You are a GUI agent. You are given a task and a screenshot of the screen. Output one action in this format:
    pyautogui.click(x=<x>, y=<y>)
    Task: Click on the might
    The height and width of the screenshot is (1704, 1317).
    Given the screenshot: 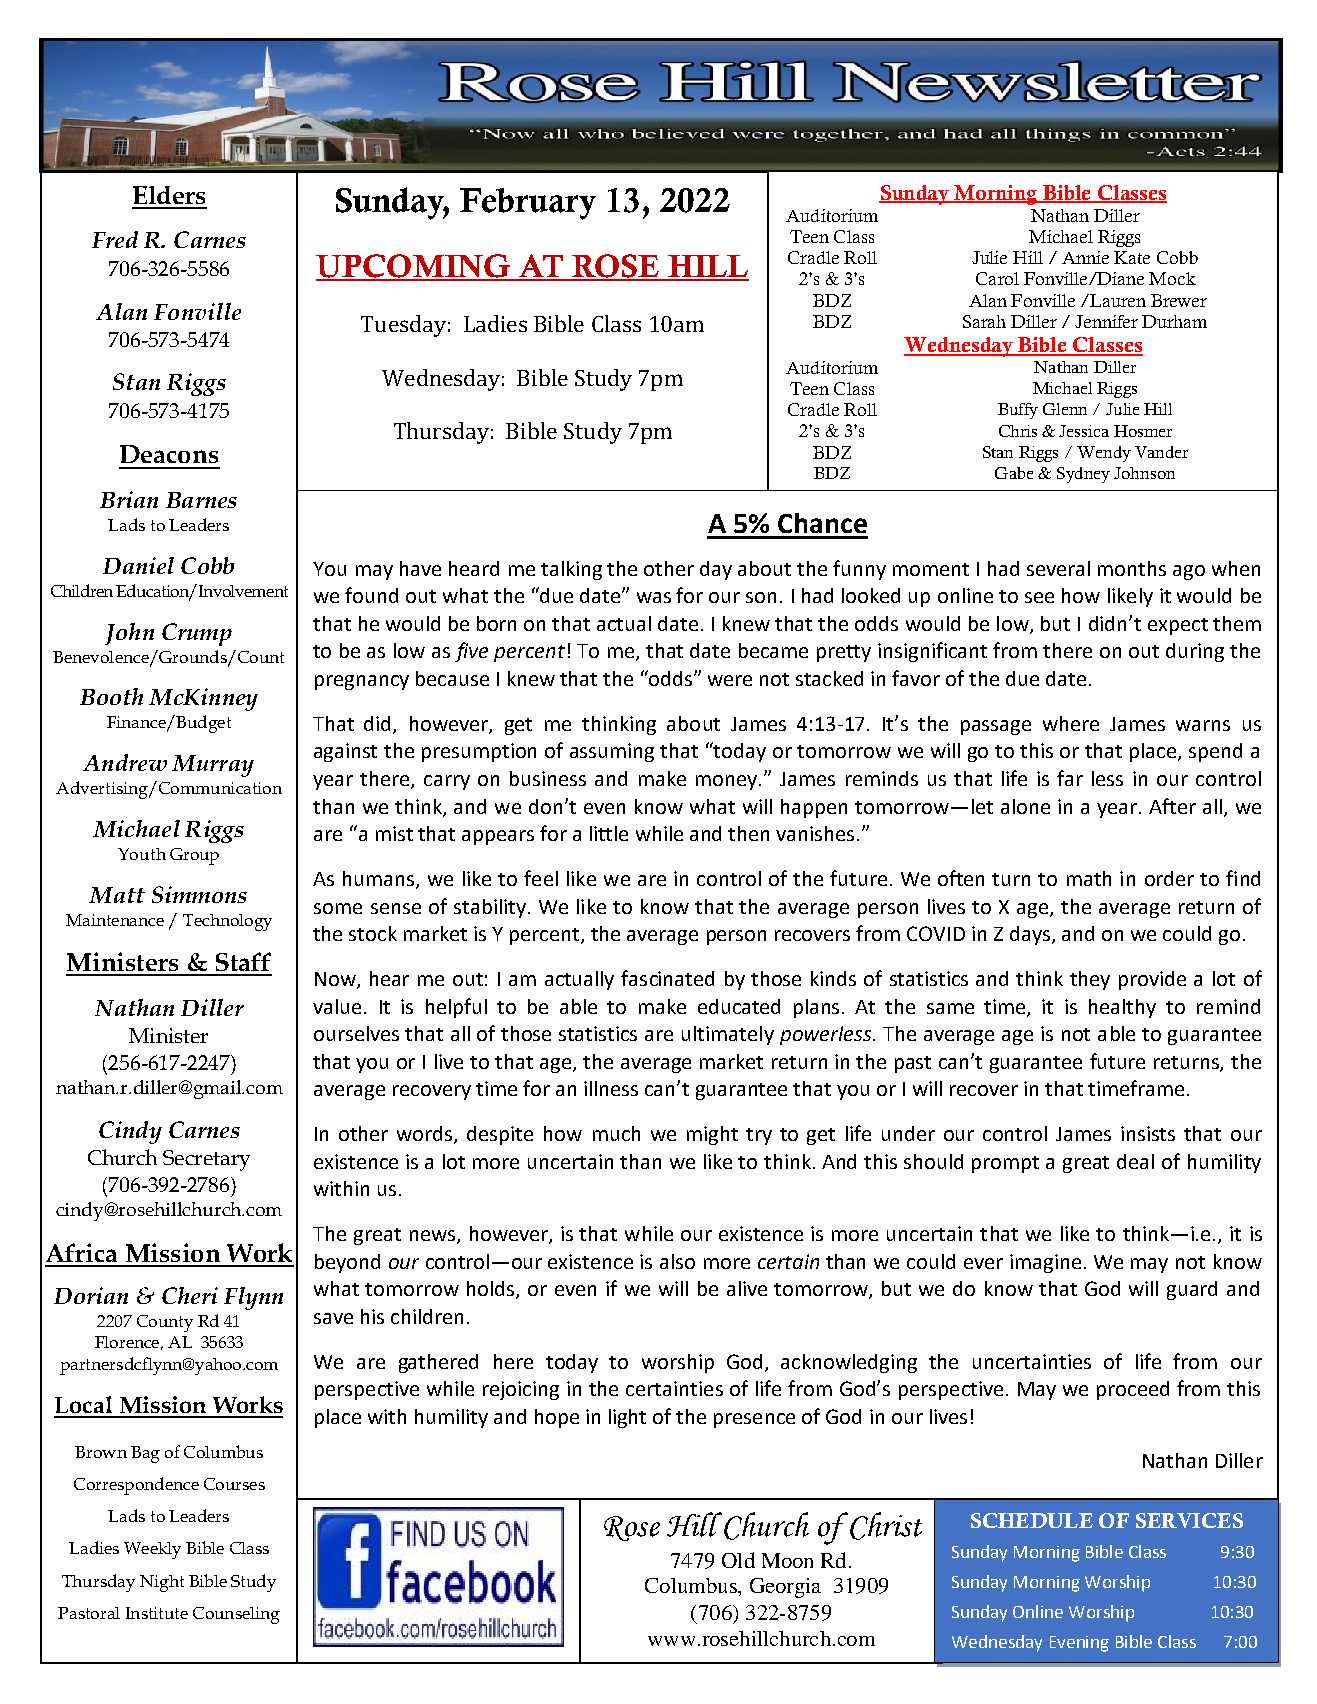 What is the action you would take?
    pyautogui.click(x=712, y=1135)
